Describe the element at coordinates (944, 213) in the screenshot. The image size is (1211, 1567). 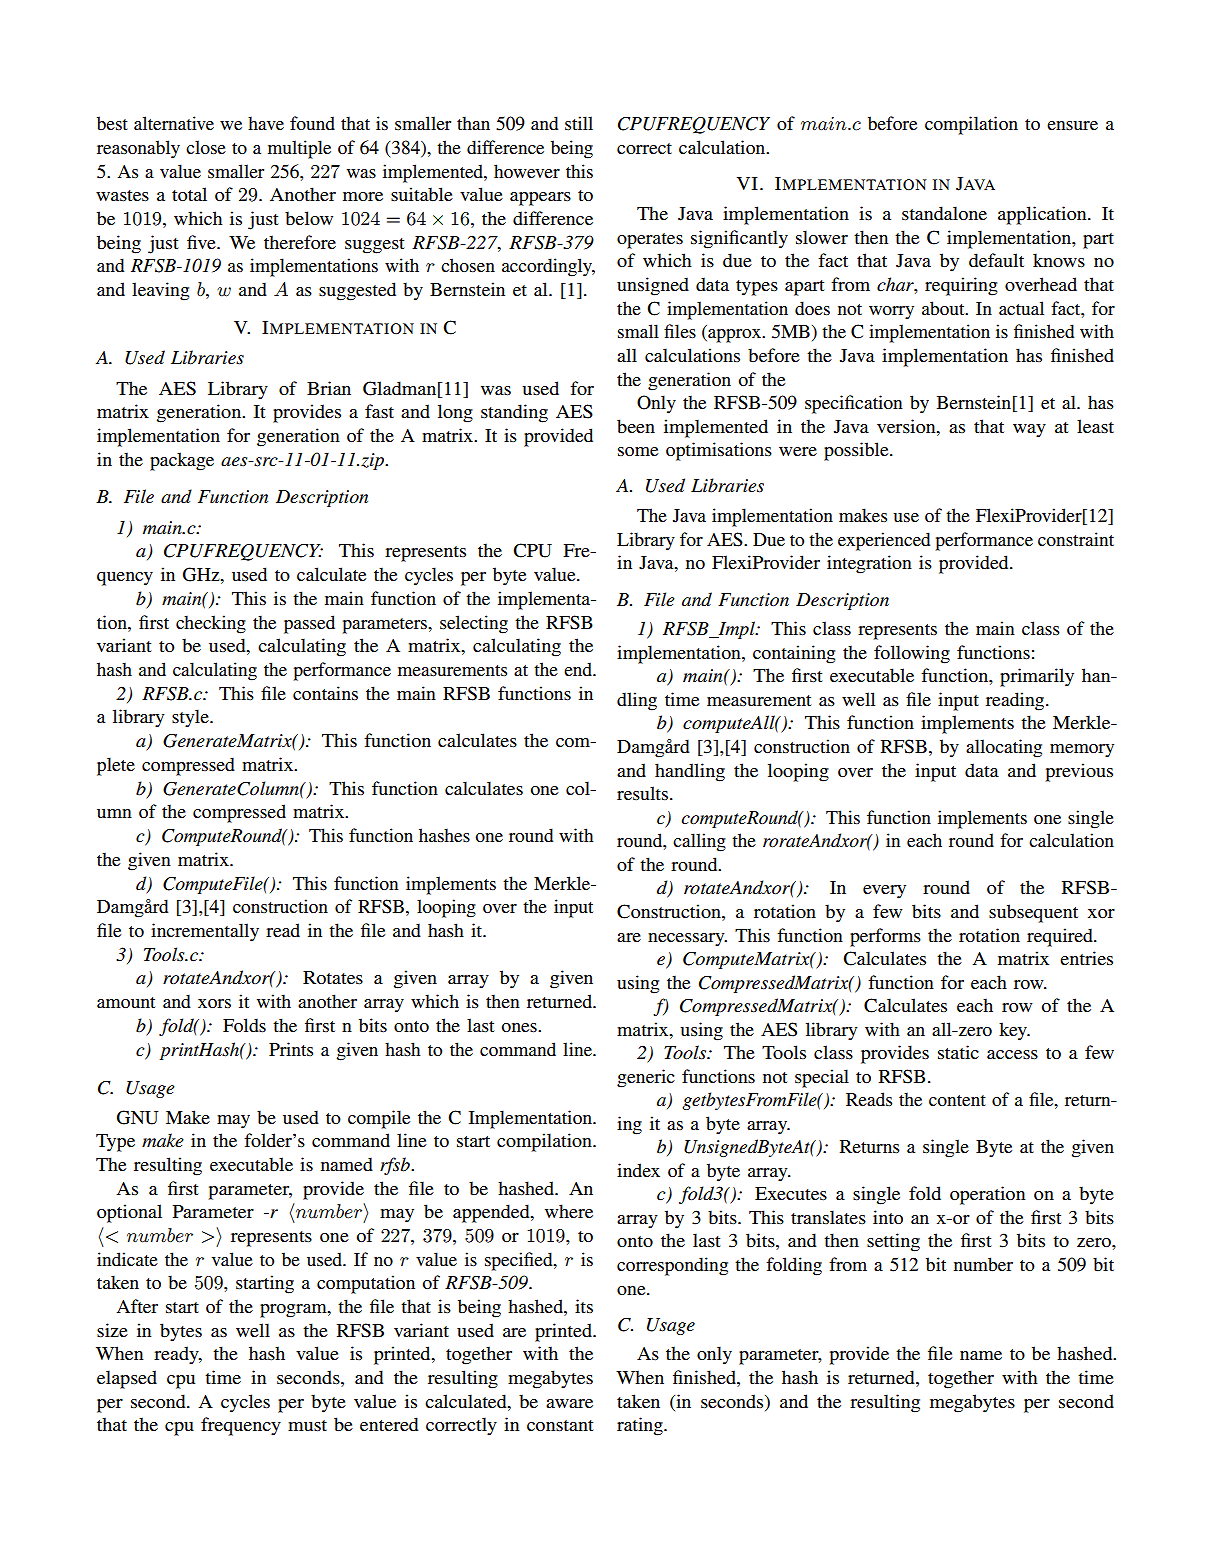
I see `standalone` at that location.
